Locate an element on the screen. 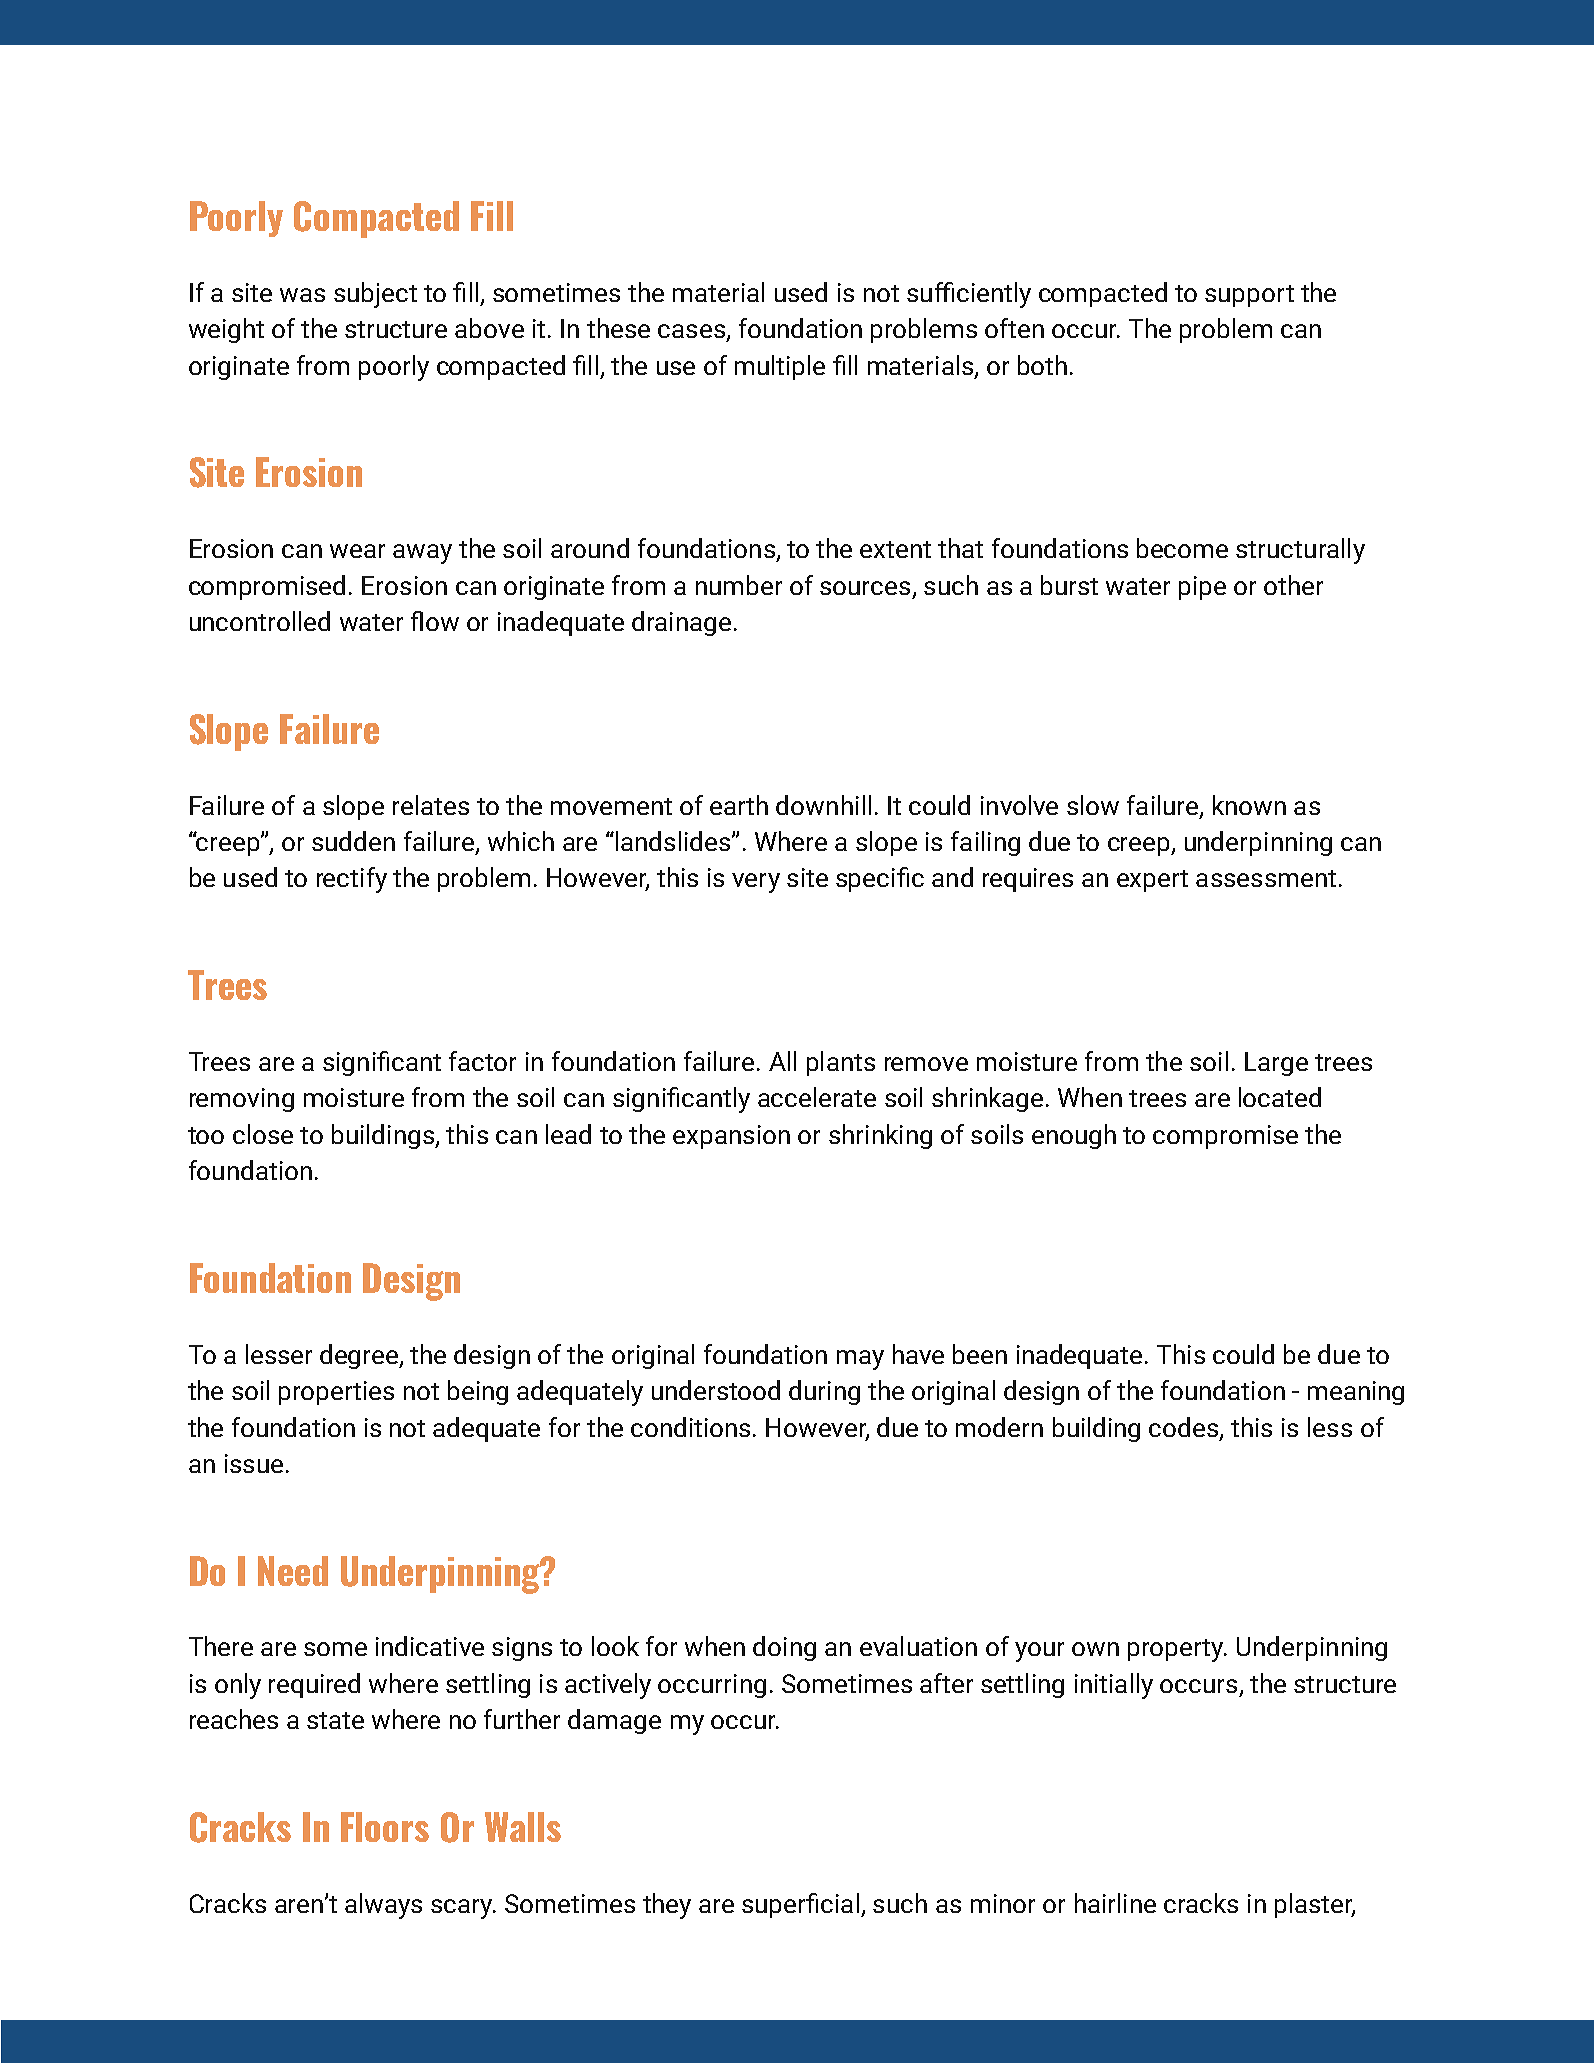  number is located at coordinates (739, 585).
